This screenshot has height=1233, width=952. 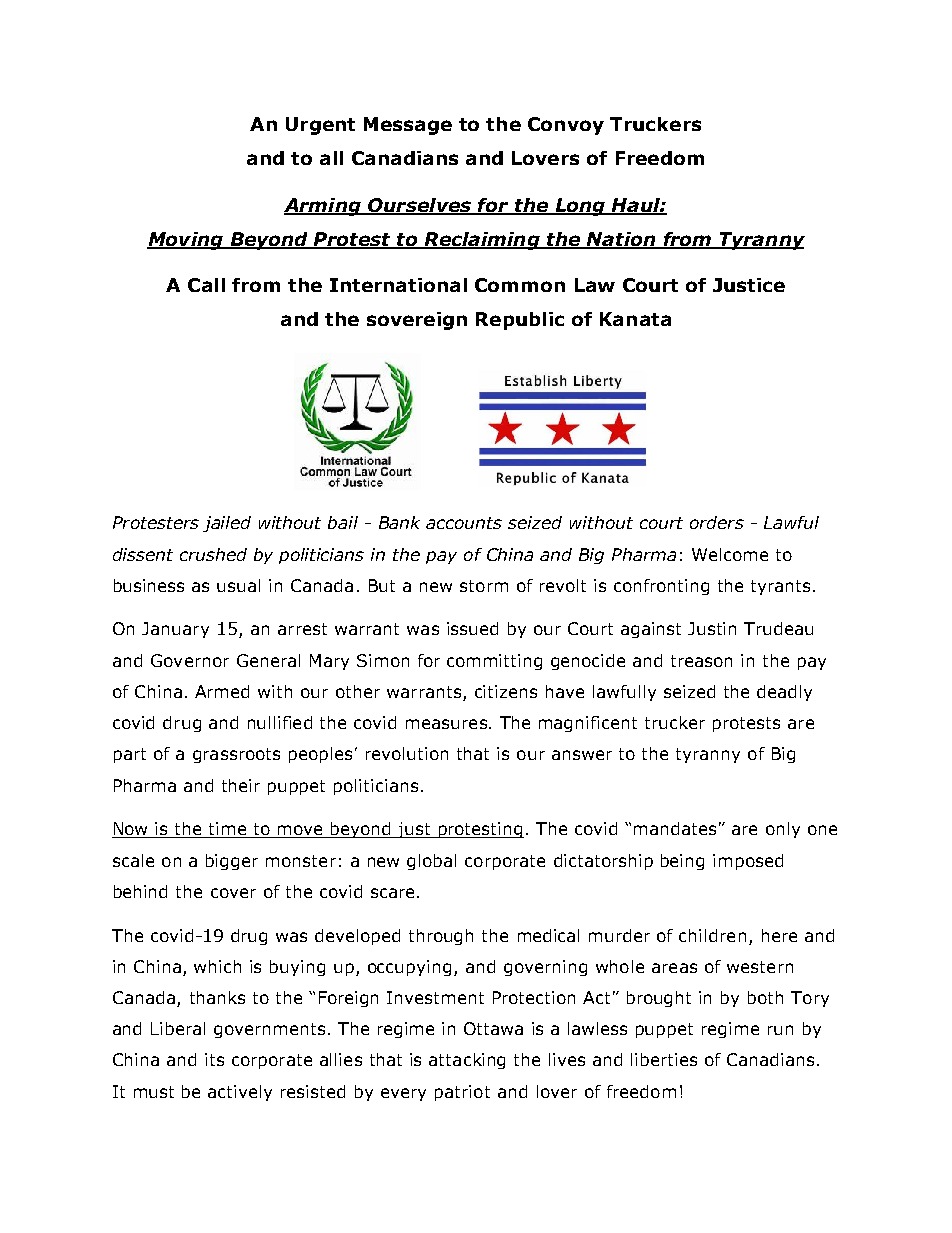 I want to click on global, so click(x=431, y=862).
